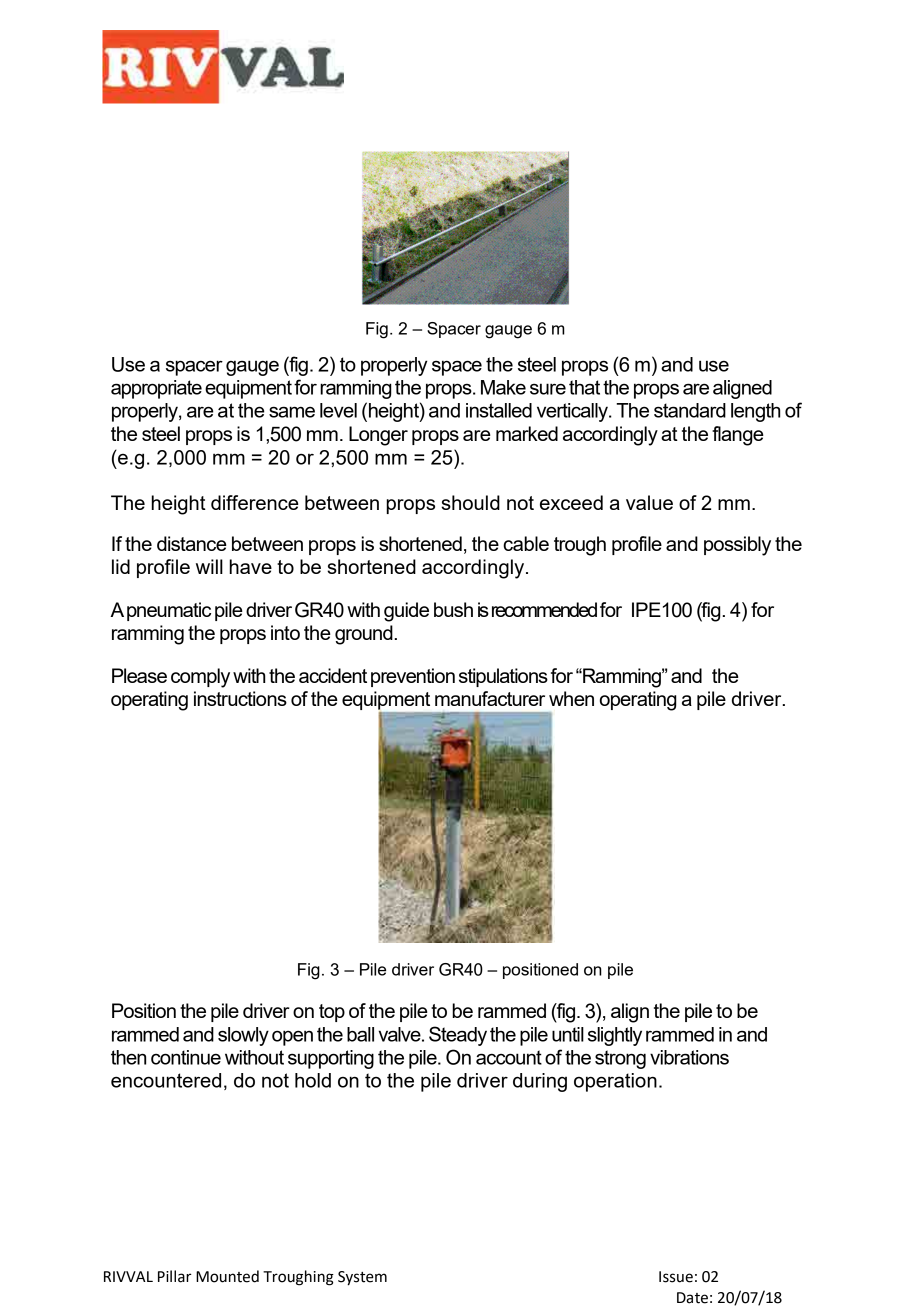  Describe the element at coordinates (332, 1013) in the screenshot. I see `top` at that location.
